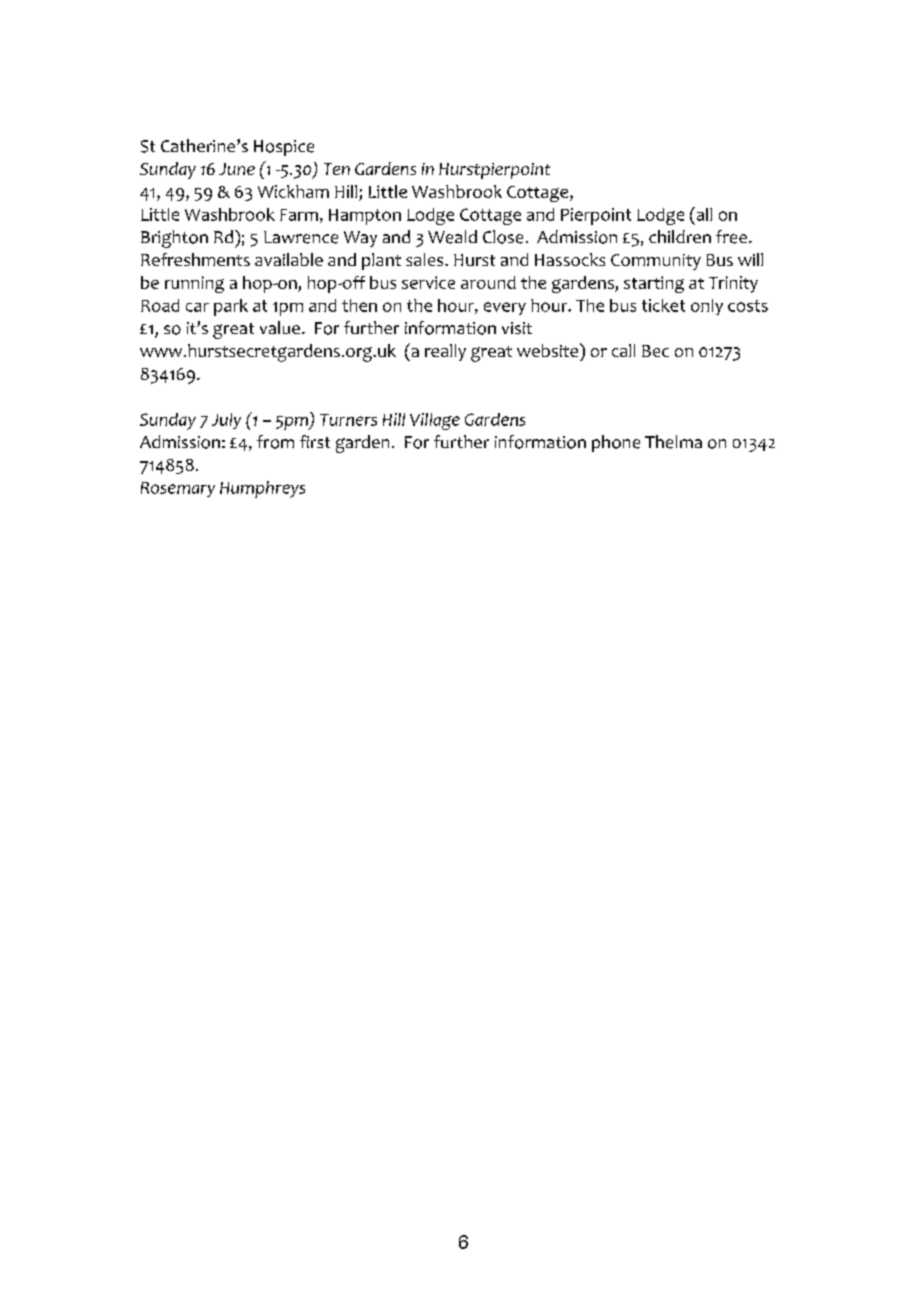 The width and height of the page is (924, 1308). Describe the element at coordinates (262, 489) in the page. I see `Humphreys` at that location.
